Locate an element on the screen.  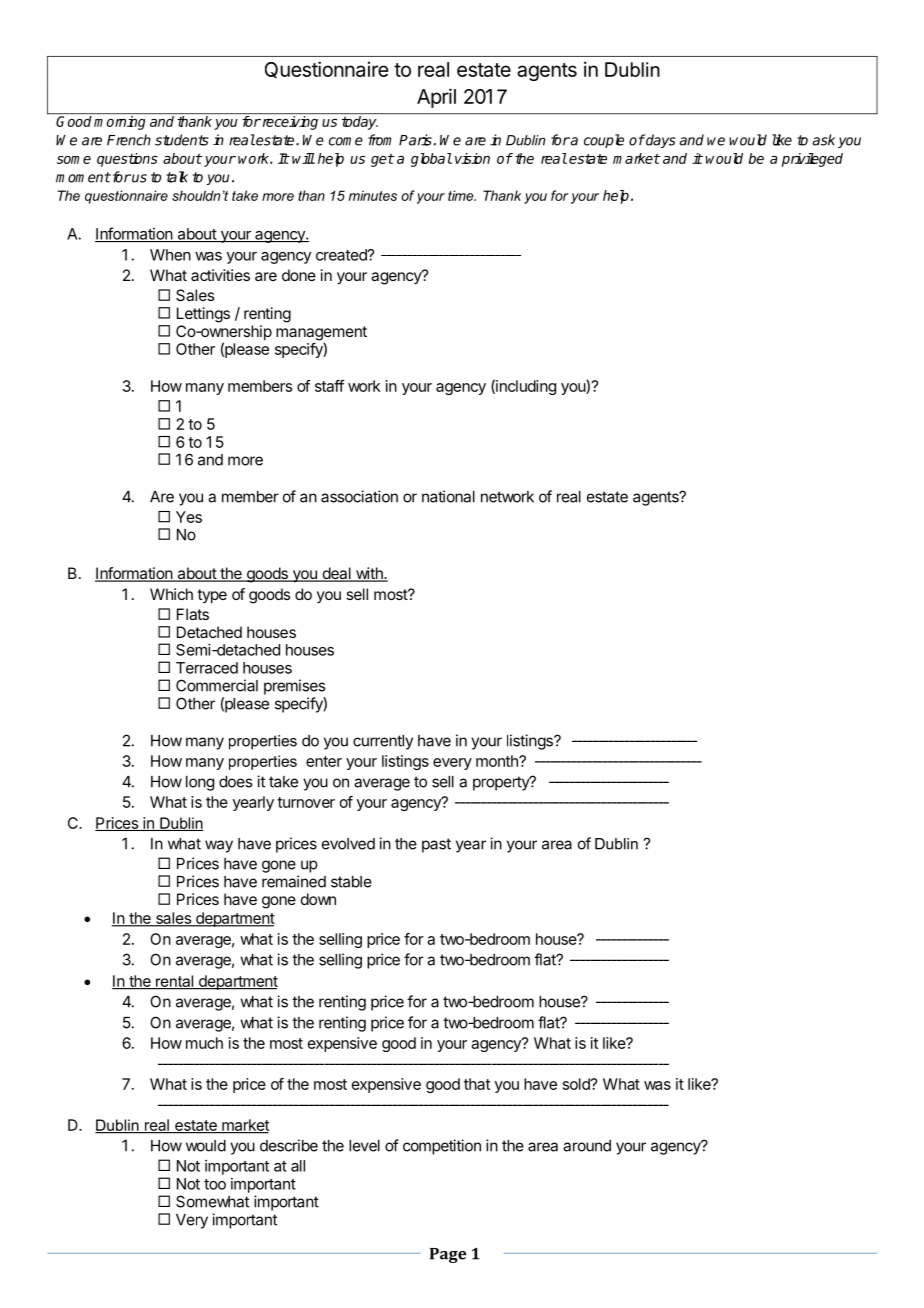
way is located at coordinates (219, 846).
